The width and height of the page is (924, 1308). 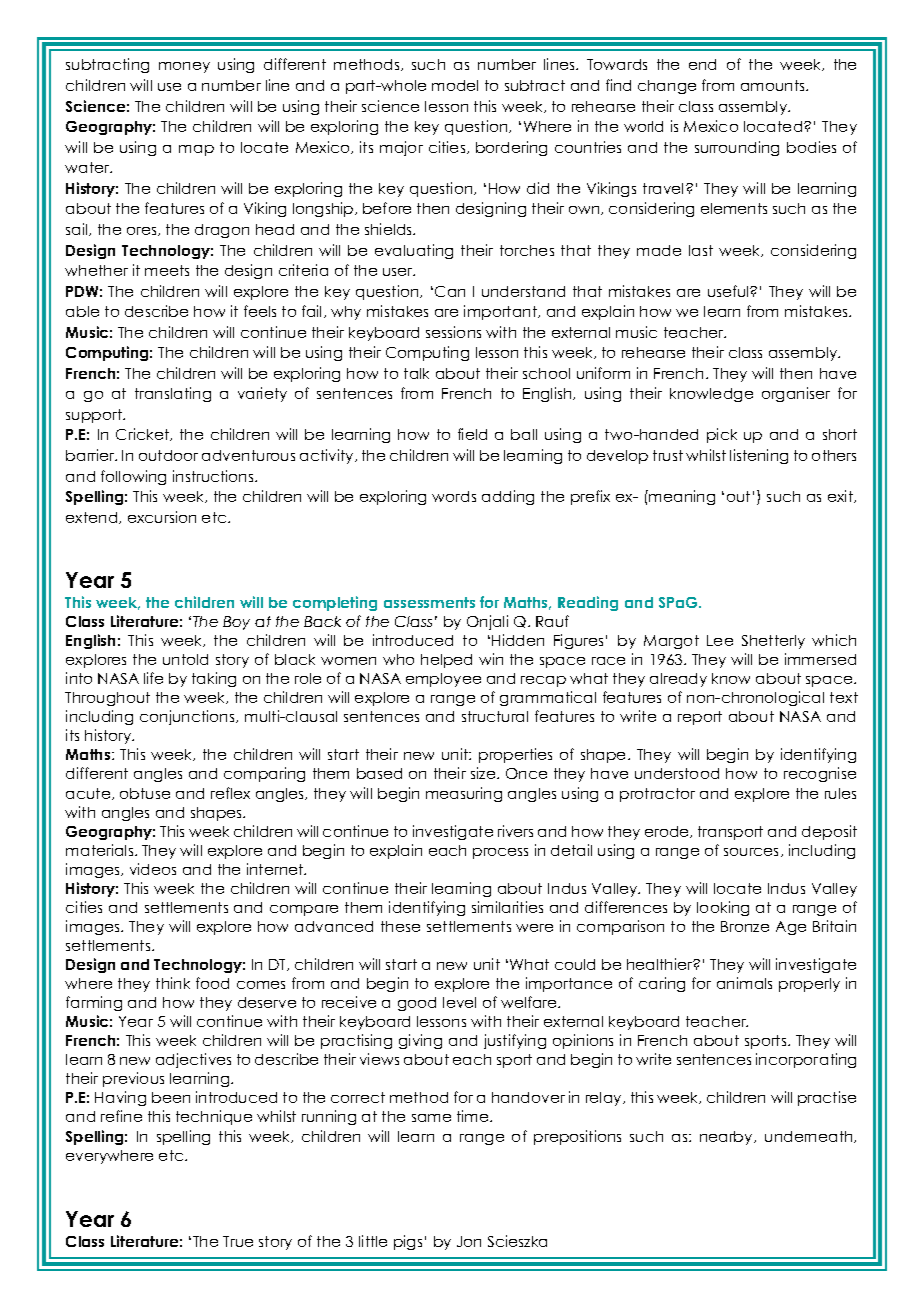 What do you see at coordinates (416, 373) in the page?
I see `talk` at bounding box center [416, 373].
